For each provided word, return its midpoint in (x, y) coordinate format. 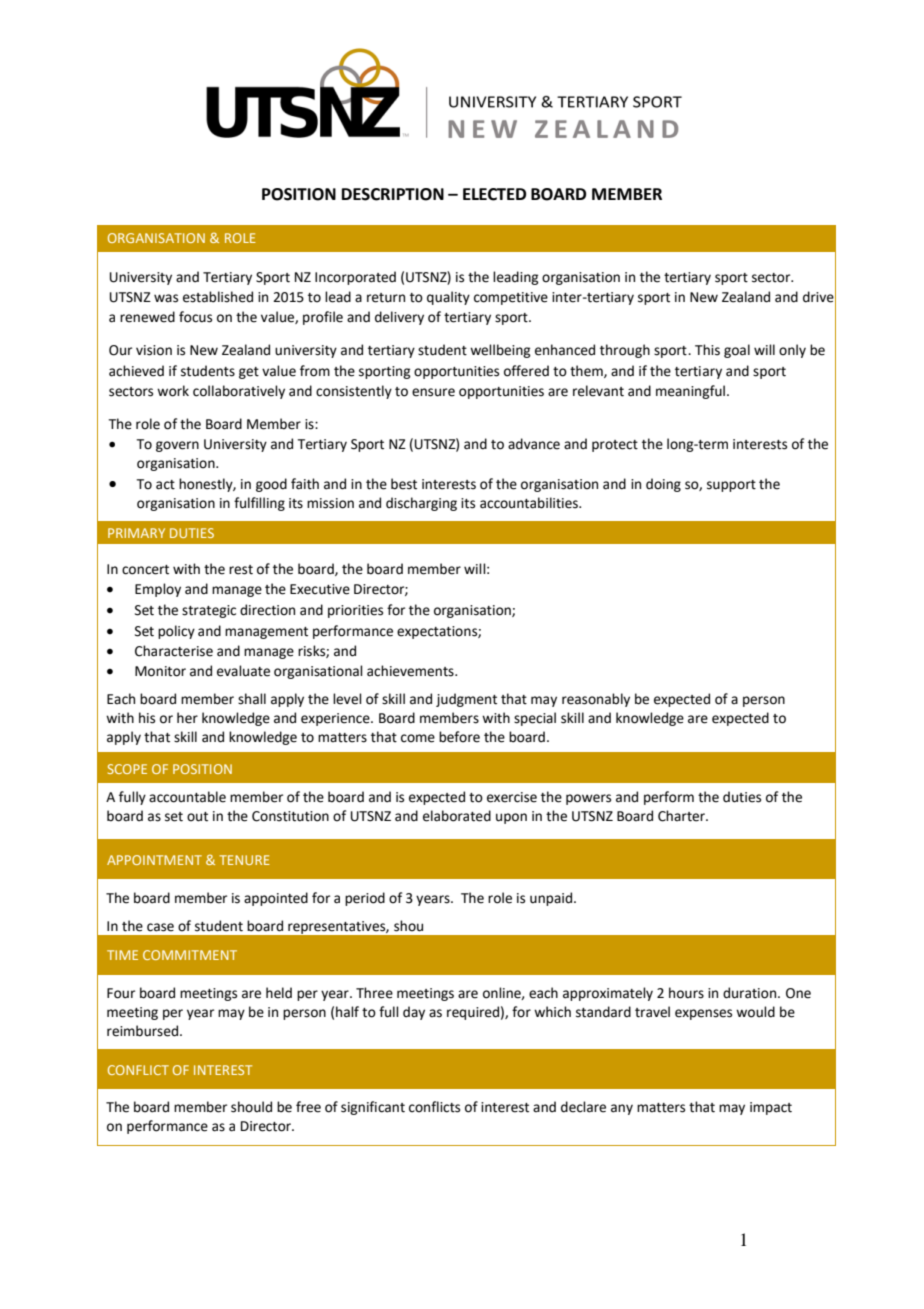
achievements (411, 671)
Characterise (174, 651)
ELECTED (494, 194)
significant (373, 1108)
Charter (683, 816)
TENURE (244, 860)
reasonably (596, 700)
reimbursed (144, 1031)
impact (771, 1108)
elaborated (457, 816)
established (218, 297)
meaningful (690, 392)
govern (177, 446)
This (707, 350)
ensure (433, 392)
